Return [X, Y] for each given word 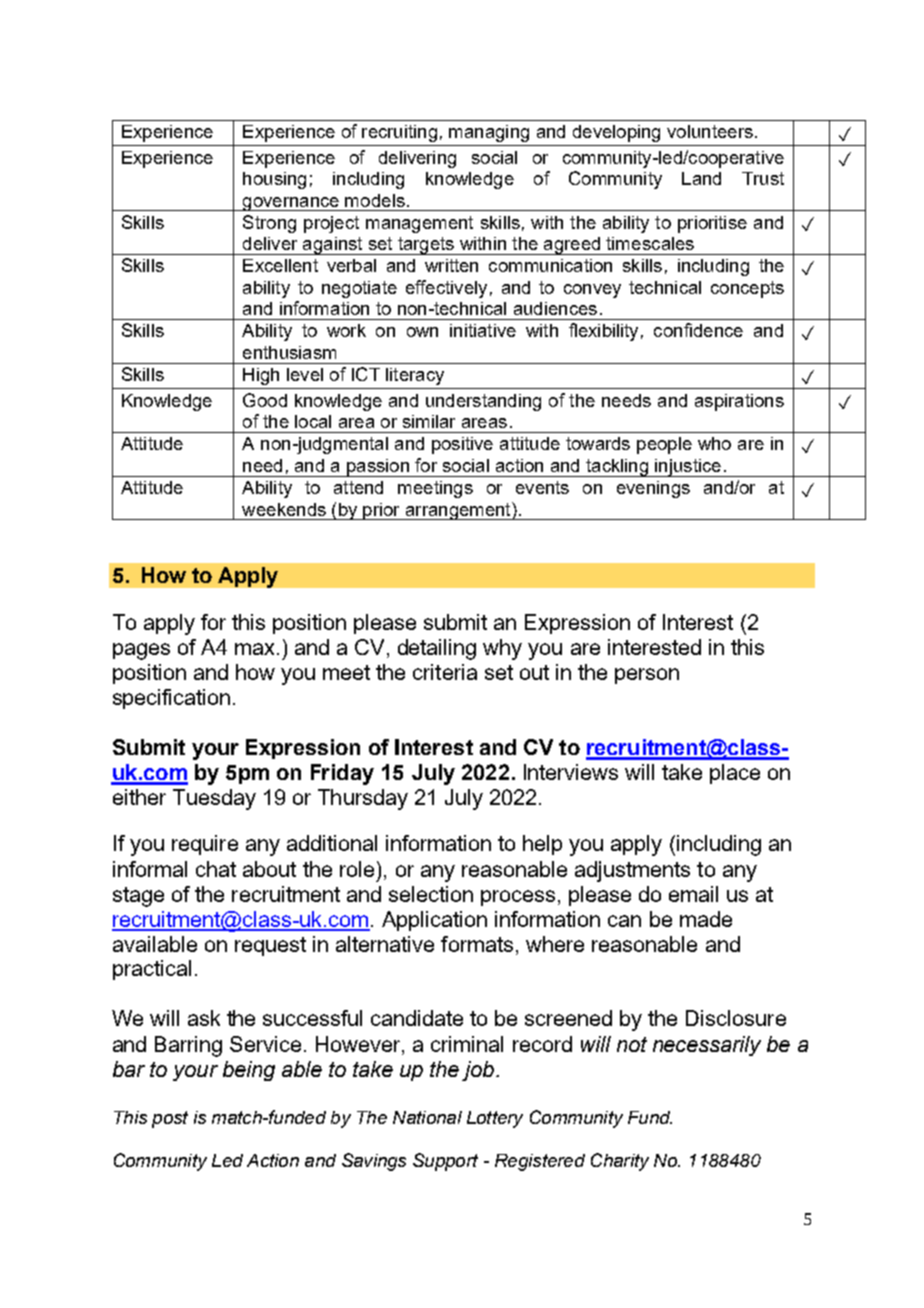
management [419, 224]
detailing [437, 649]
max [254, 649]
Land [701, 178]
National [427, 1117]
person [647, 676]
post [170, 1119]
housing [274, 180]
